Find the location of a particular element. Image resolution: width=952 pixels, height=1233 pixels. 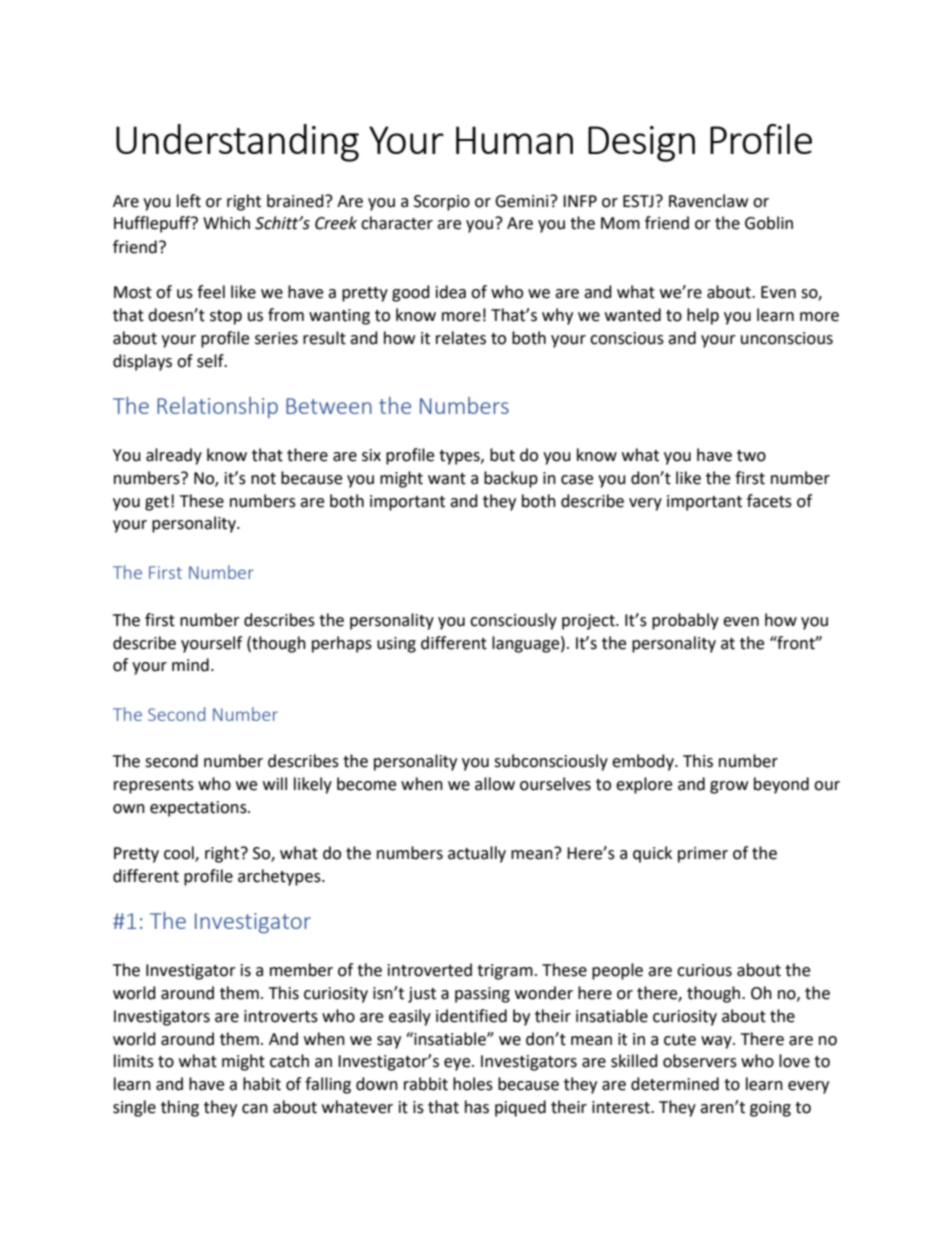

but is located at coordinates (502, 455).
